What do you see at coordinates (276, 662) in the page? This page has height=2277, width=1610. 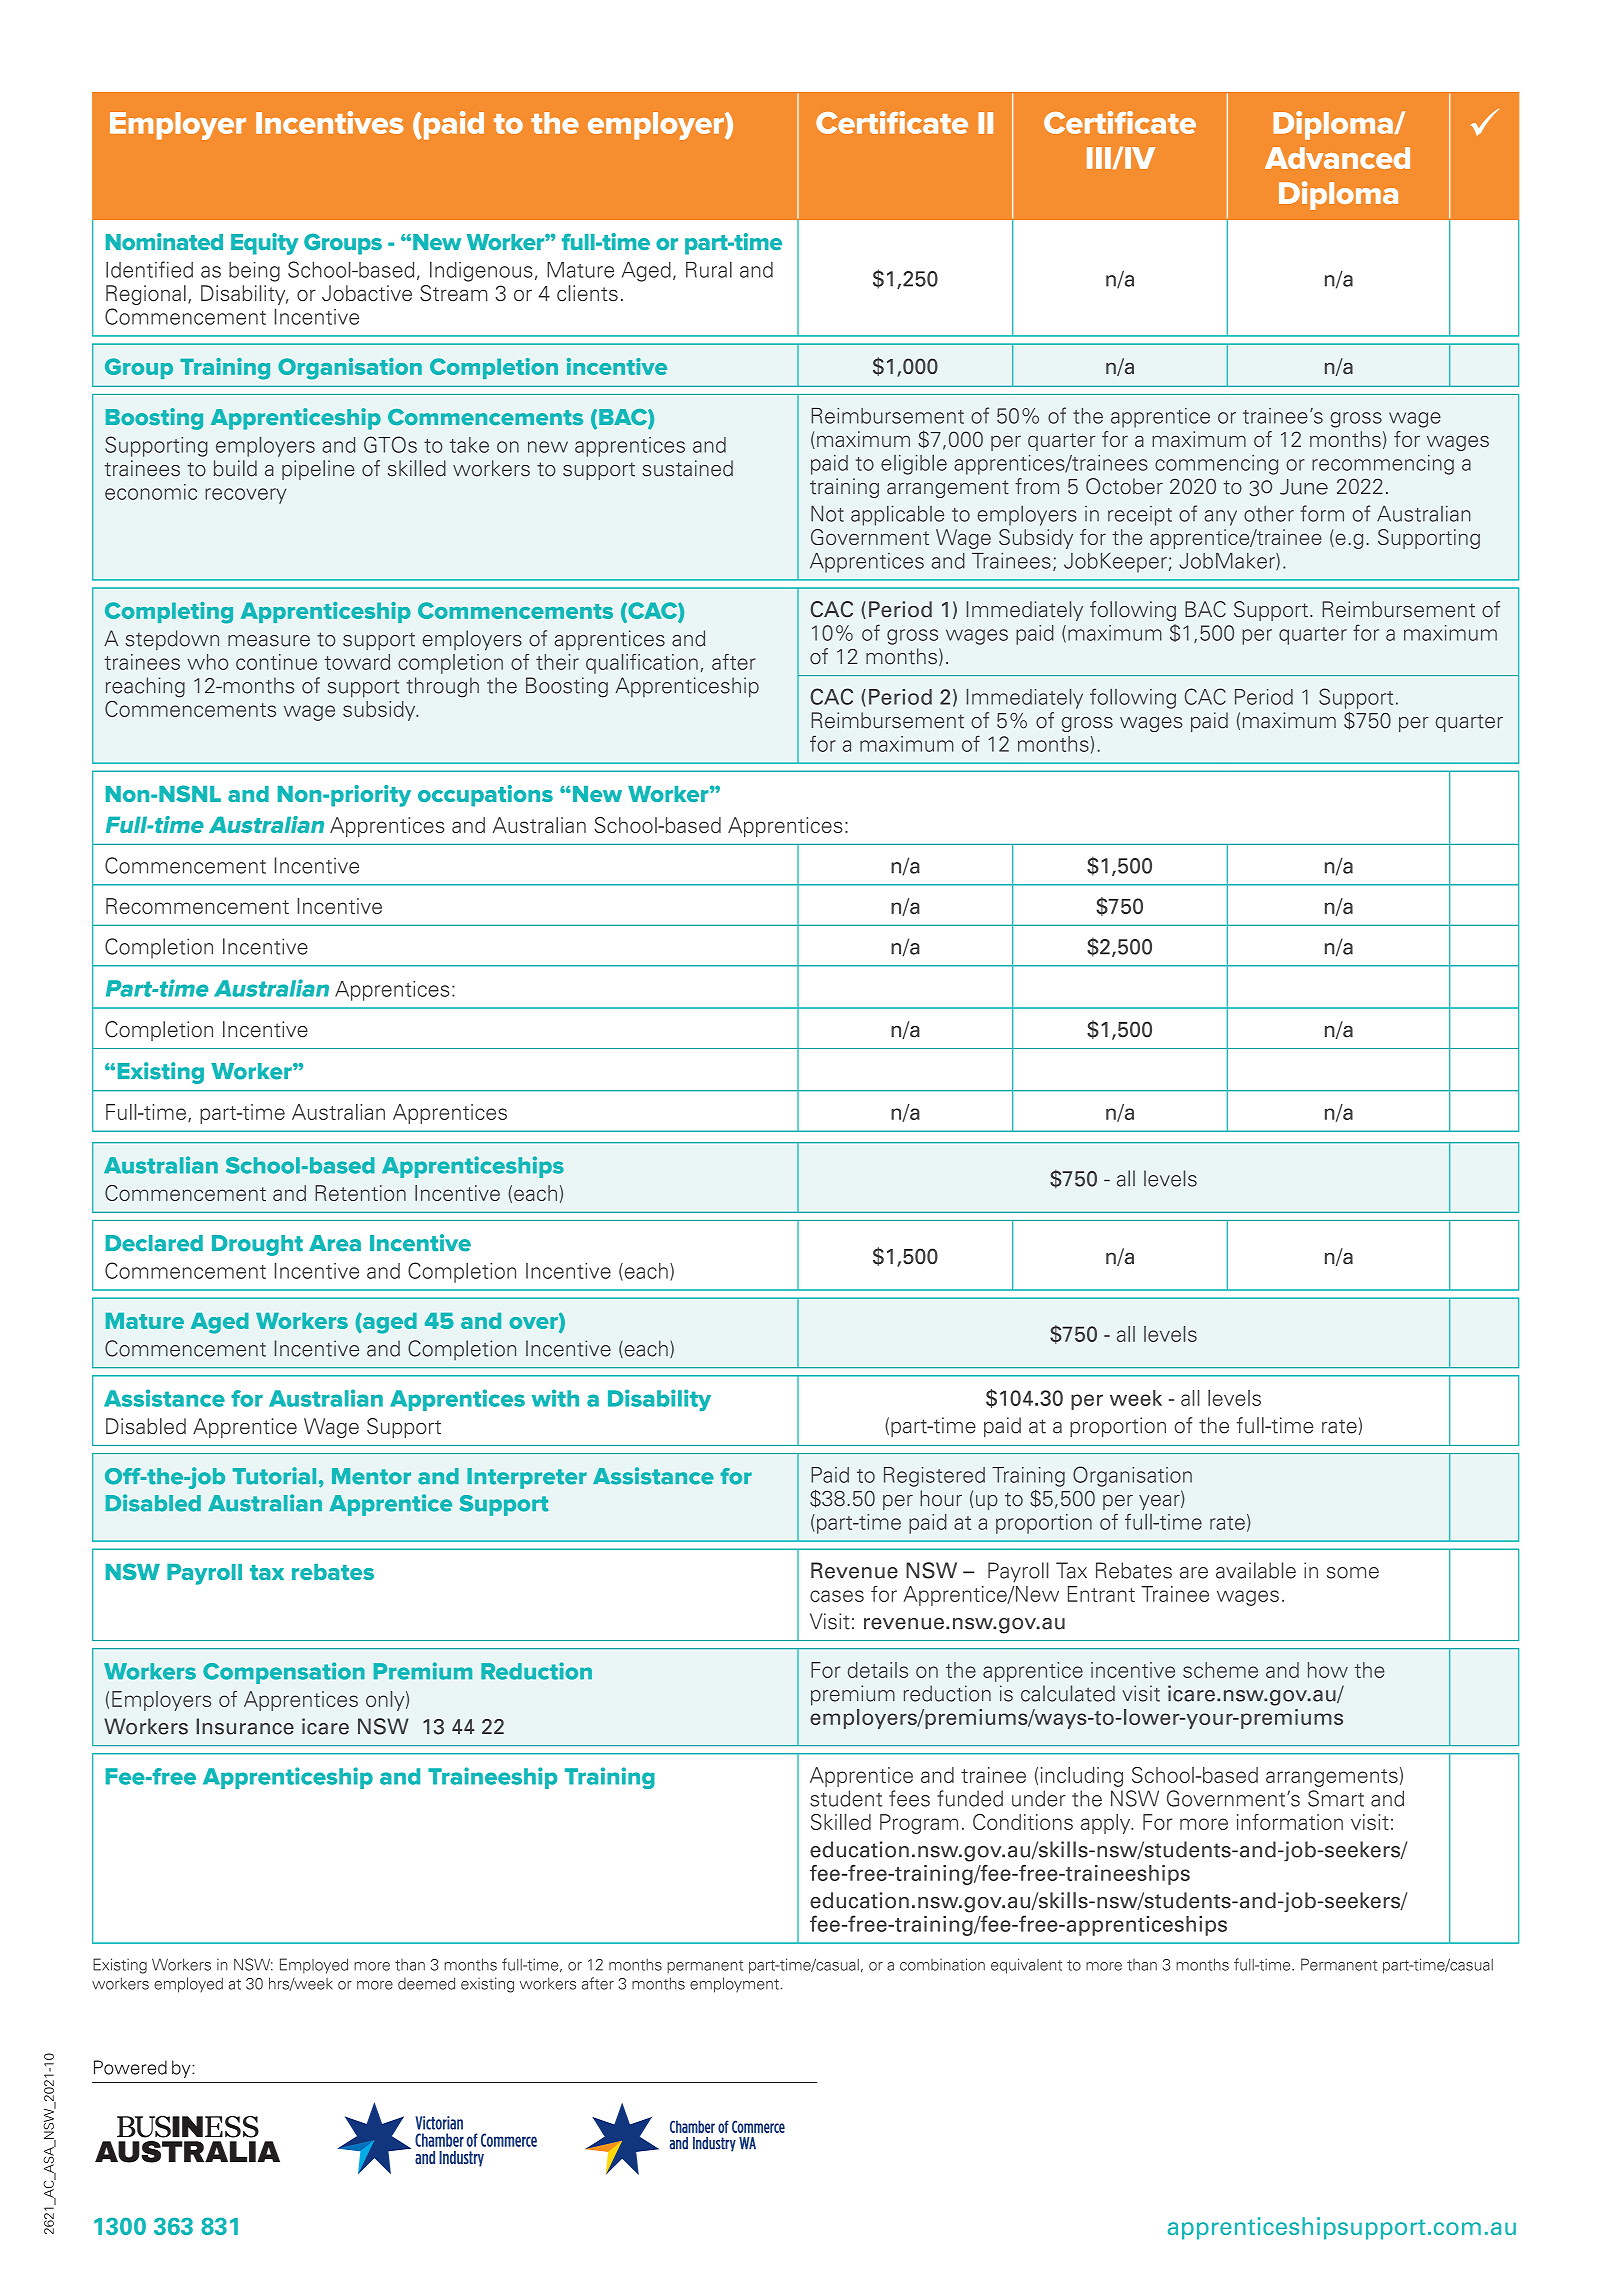 I see `continue` at bounding box center [276, 662].
